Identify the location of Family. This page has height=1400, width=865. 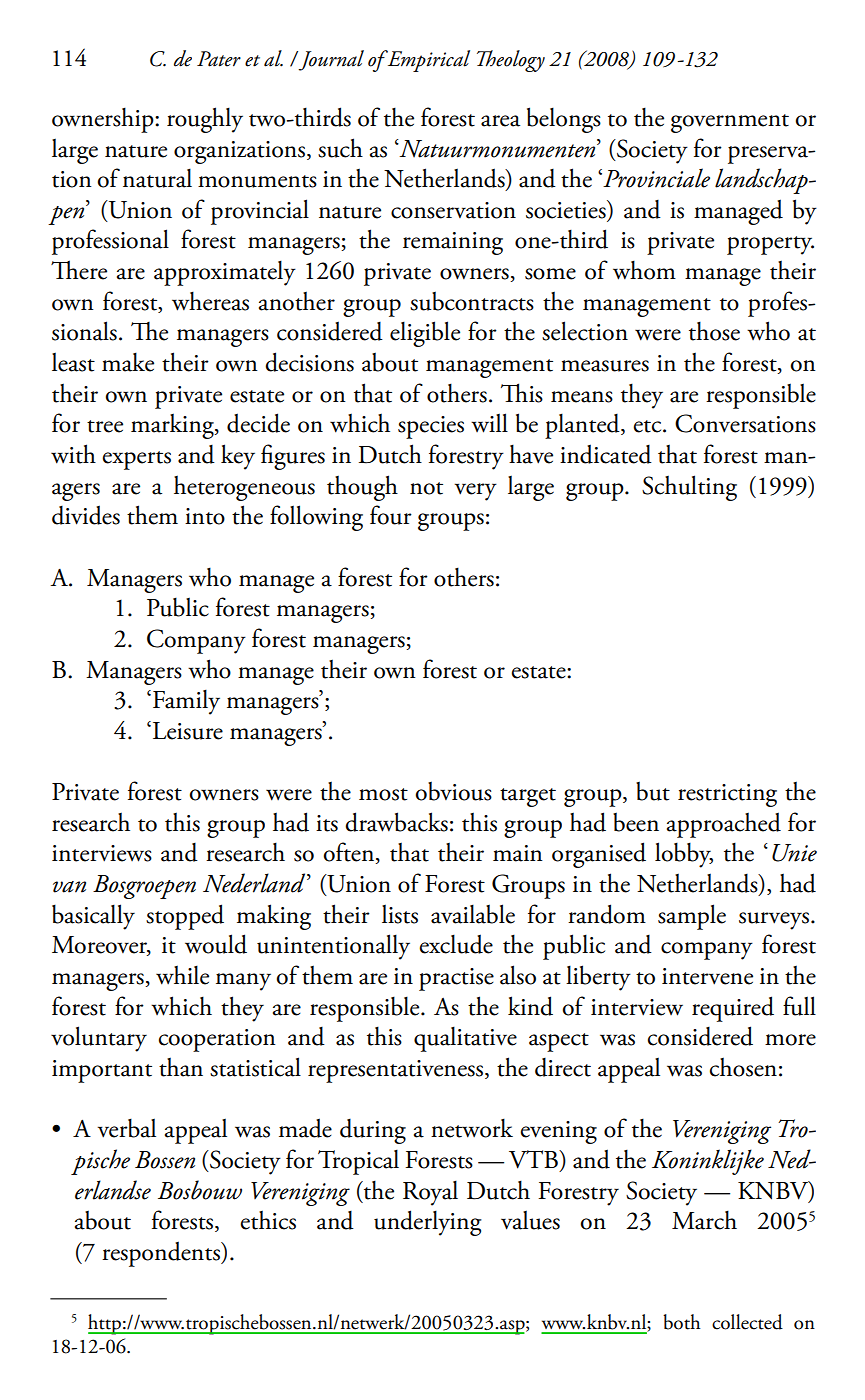
(186, 702).
